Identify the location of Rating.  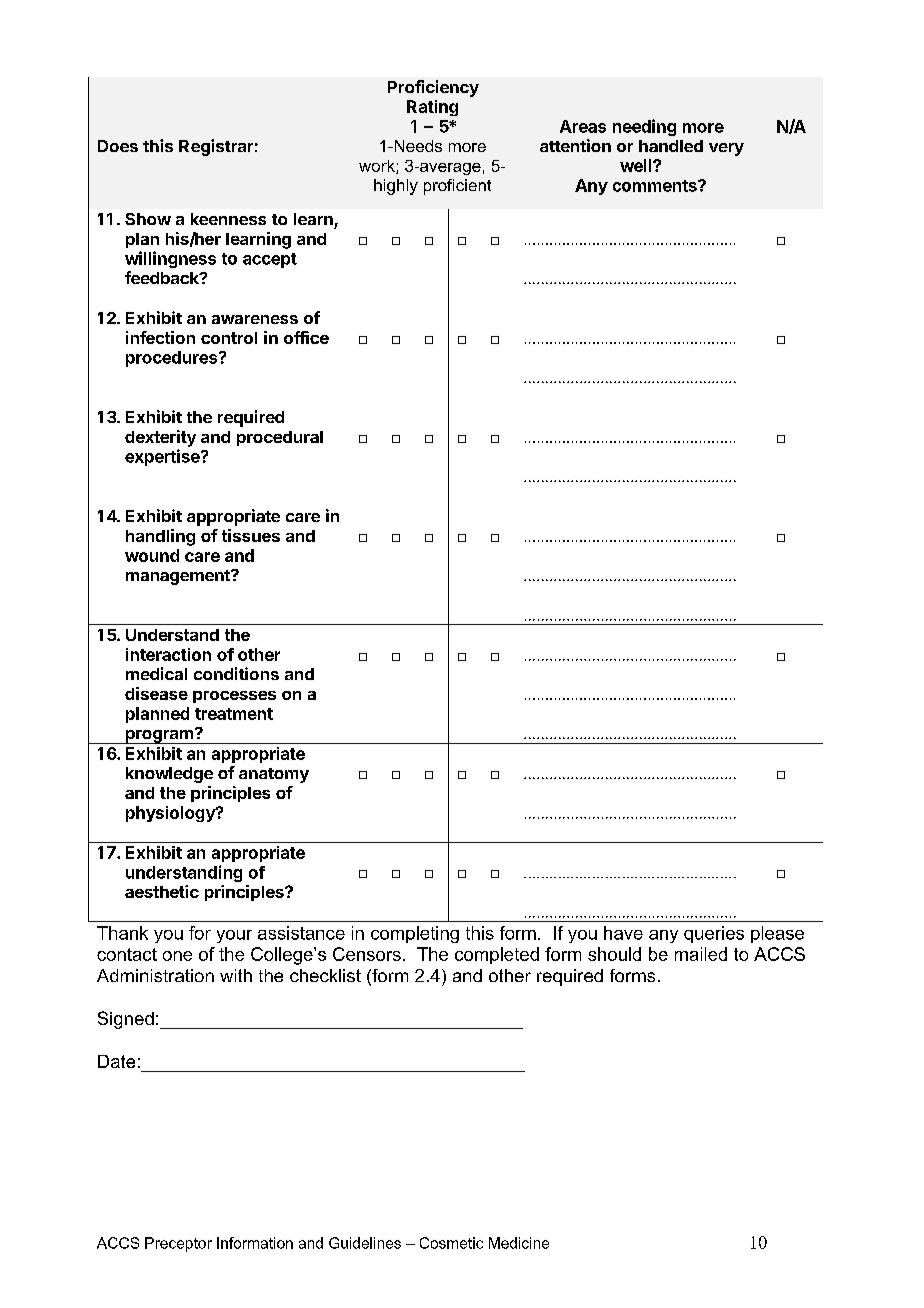
(432, 108).
